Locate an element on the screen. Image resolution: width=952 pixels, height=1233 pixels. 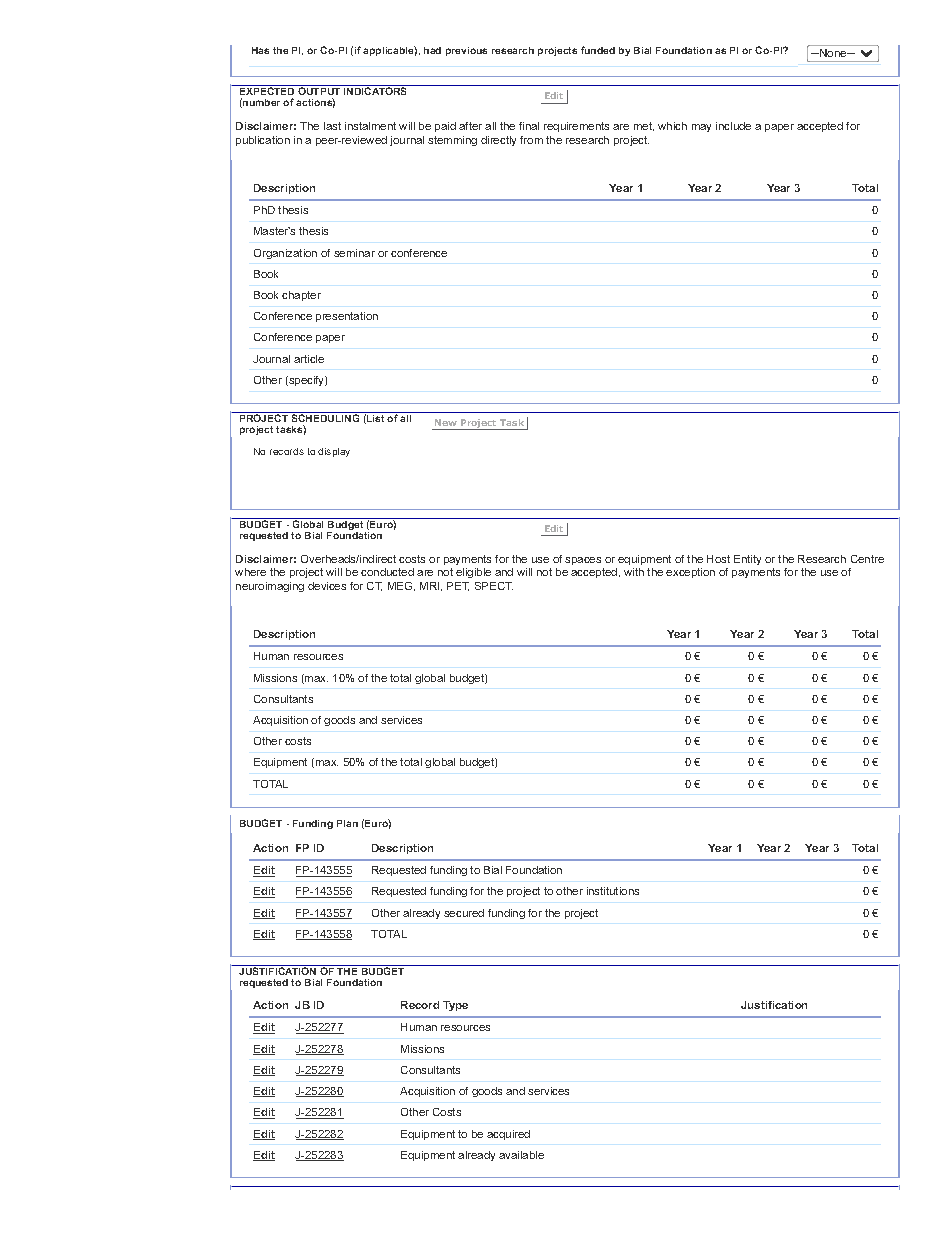
New is located at coordinates (446, 422).
